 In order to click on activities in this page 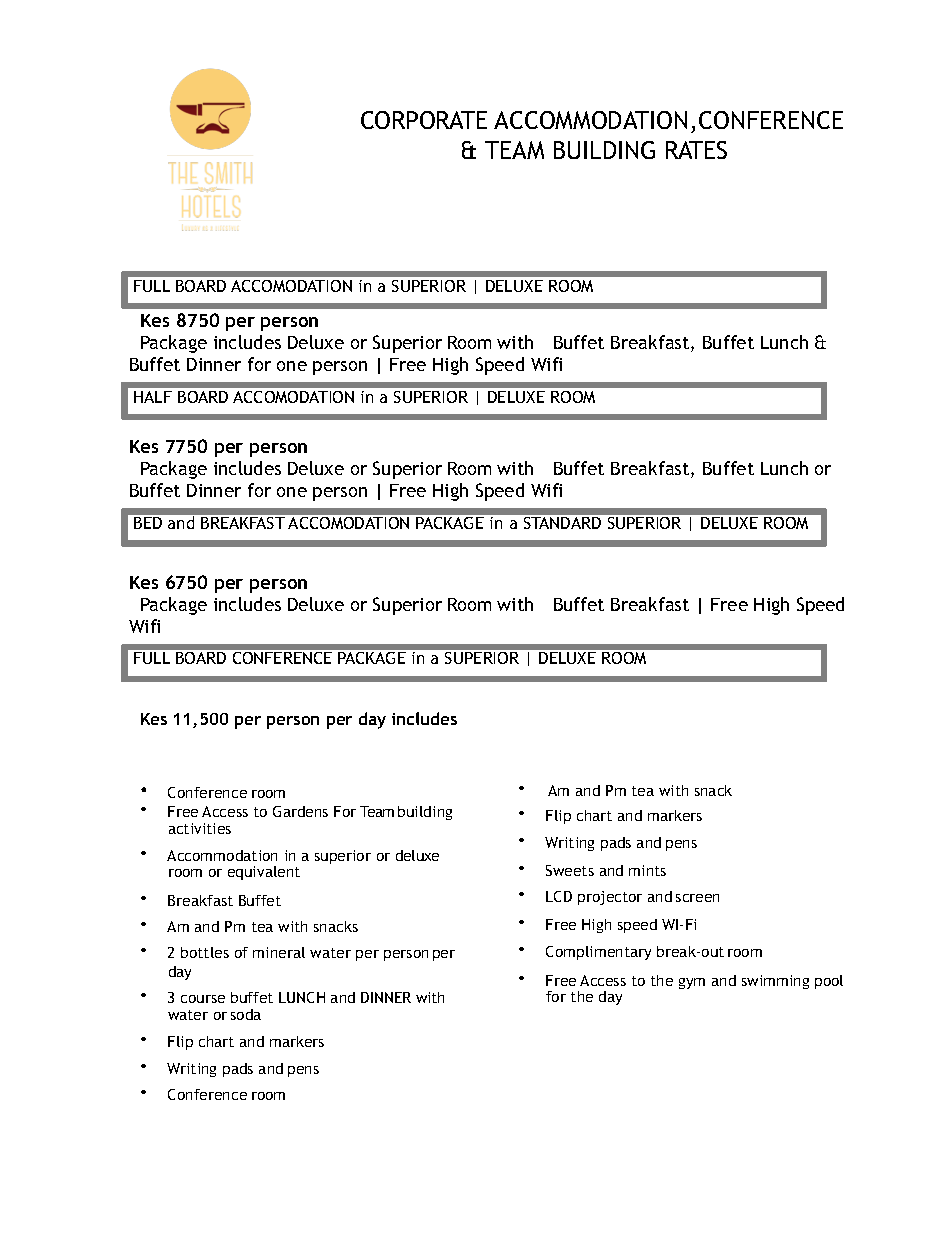, I will do `click(200, 828)`.
